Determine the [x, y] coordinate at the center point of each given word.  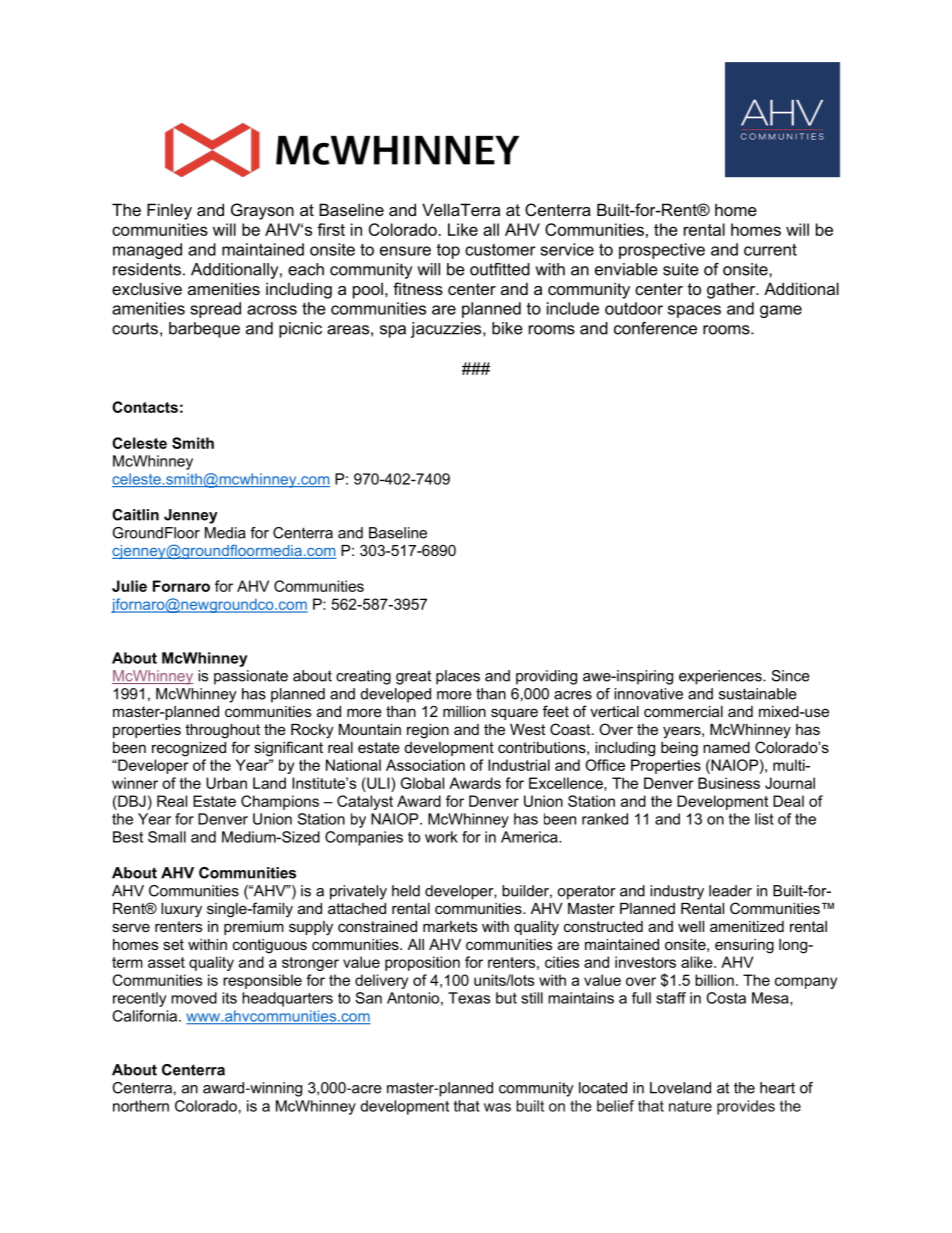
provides [746, 1107]
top [448, 251]
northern [141, 1106]
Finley [169, 211]
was [497, 1107]
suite [681, 269]
